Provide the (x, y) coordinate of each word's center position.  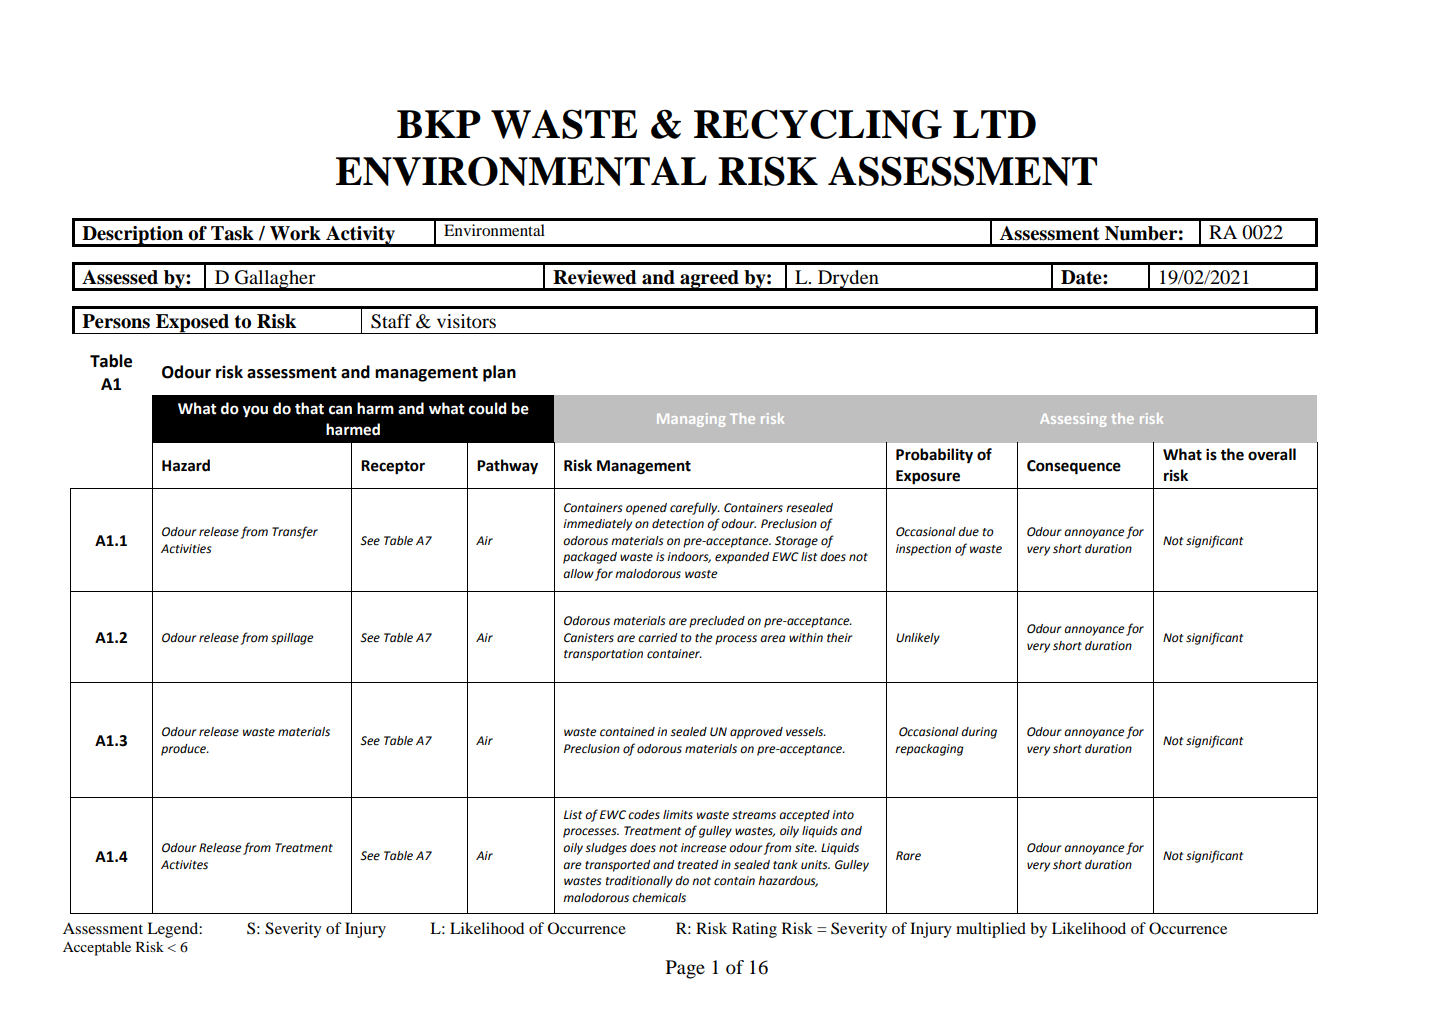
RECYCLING (818, 124)
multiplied (991, 930)
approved (756, 733)
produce (184, 750)
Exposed (193, 324)
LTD (994, 124)
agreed (709, 280)
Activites (184, 865)
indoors (689, 557)
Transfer (295, 532)
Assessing (1073, 420)
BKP (439, 124)
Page (685, 969)
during (979, 733)
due (968, 532)
